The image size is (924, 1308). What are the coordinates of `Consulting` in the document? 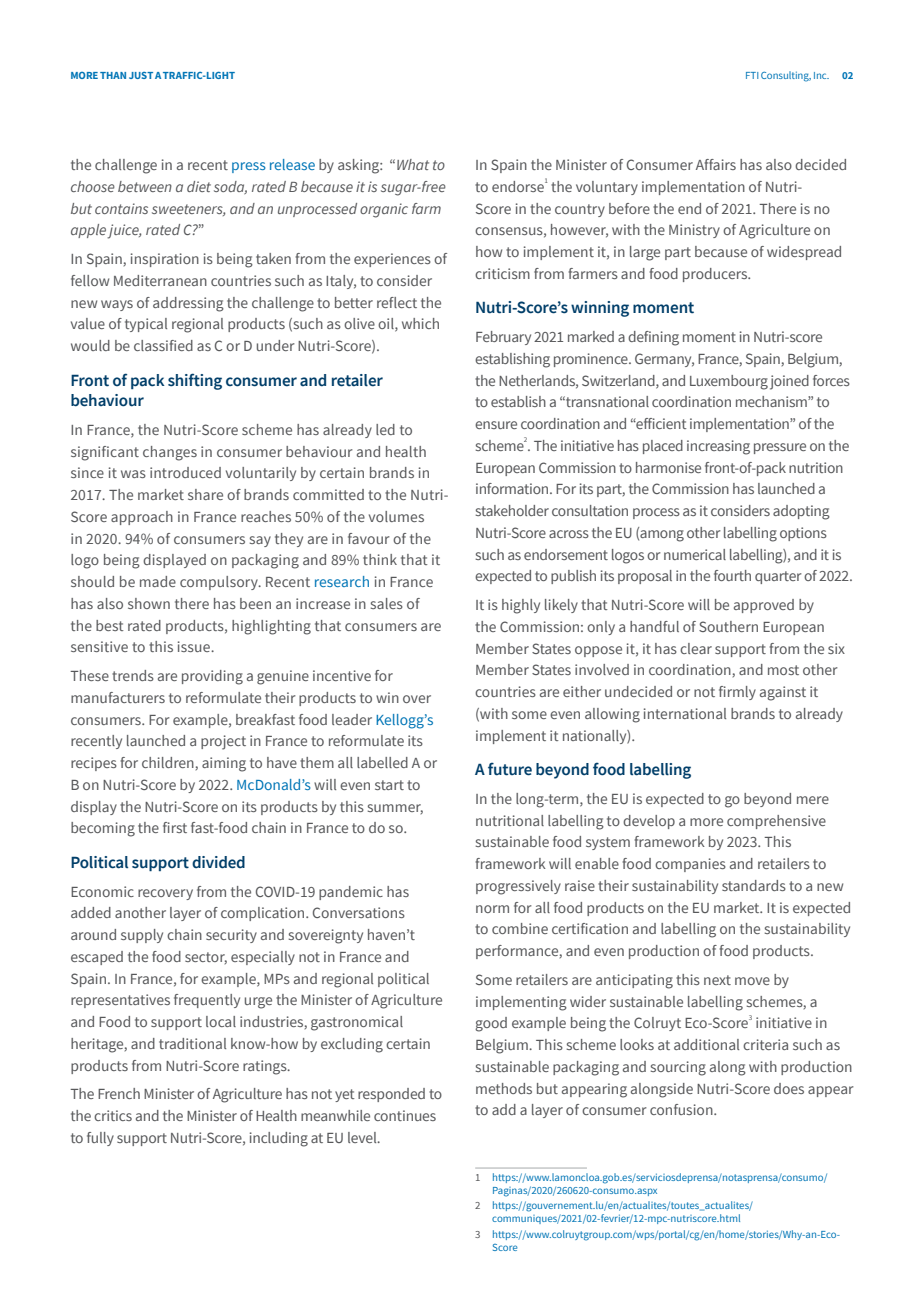 It's located at (786, 76).
